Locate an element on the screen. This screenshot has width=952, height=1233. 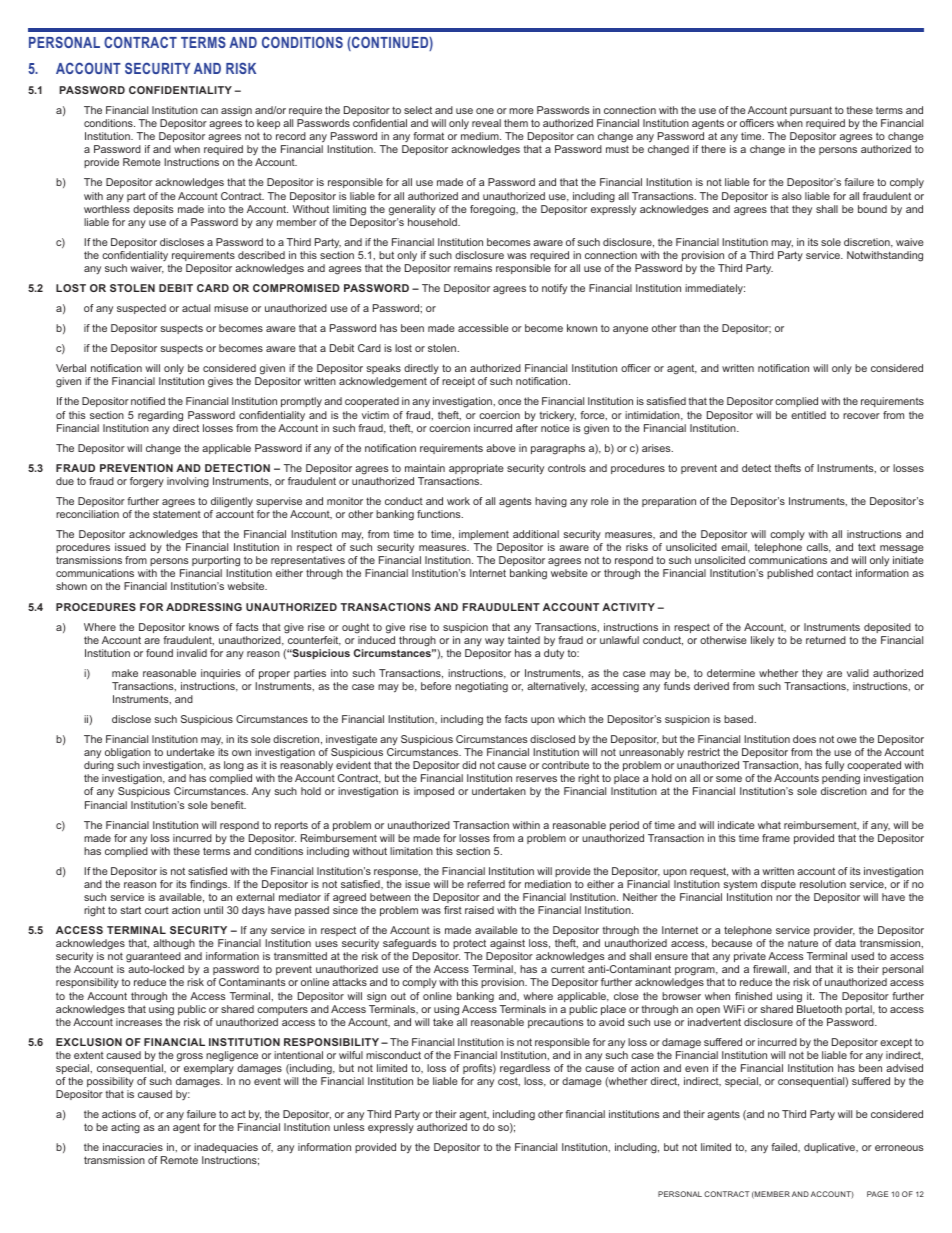
appropriate is located at coordinates (476, 469).
